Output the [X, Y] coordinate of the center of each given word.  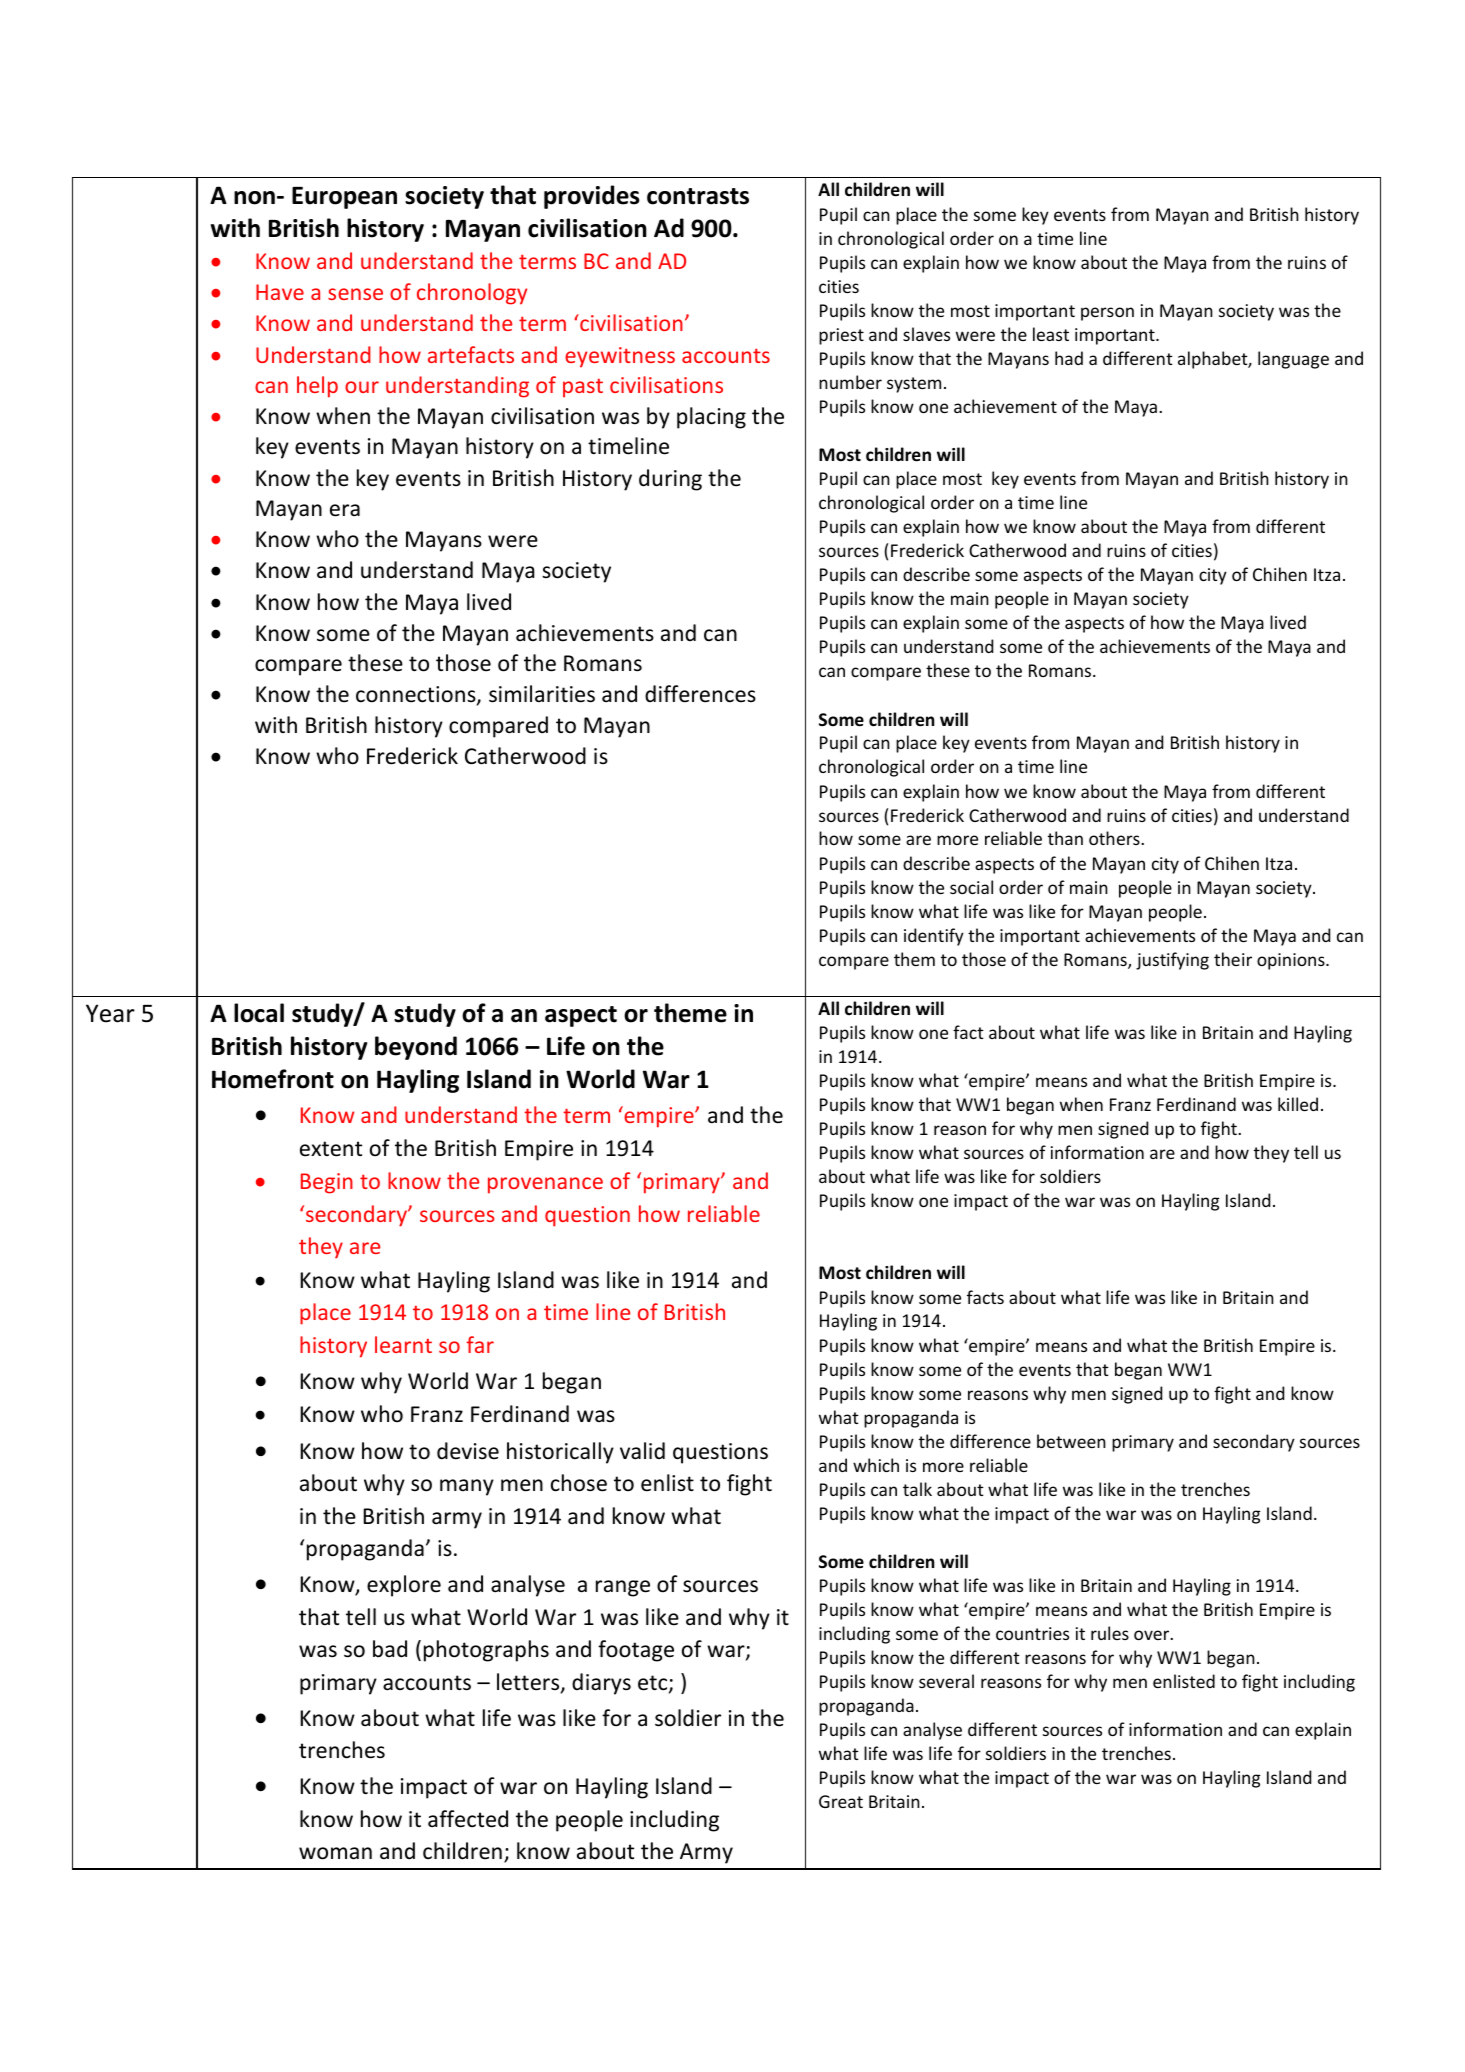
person [1107, 314]
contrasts [698, 196]
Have [280, 292]
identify [934, 937]
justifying [1172, 961]
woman [335, 1853]
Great [841, 1801]
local [259, 1013]
